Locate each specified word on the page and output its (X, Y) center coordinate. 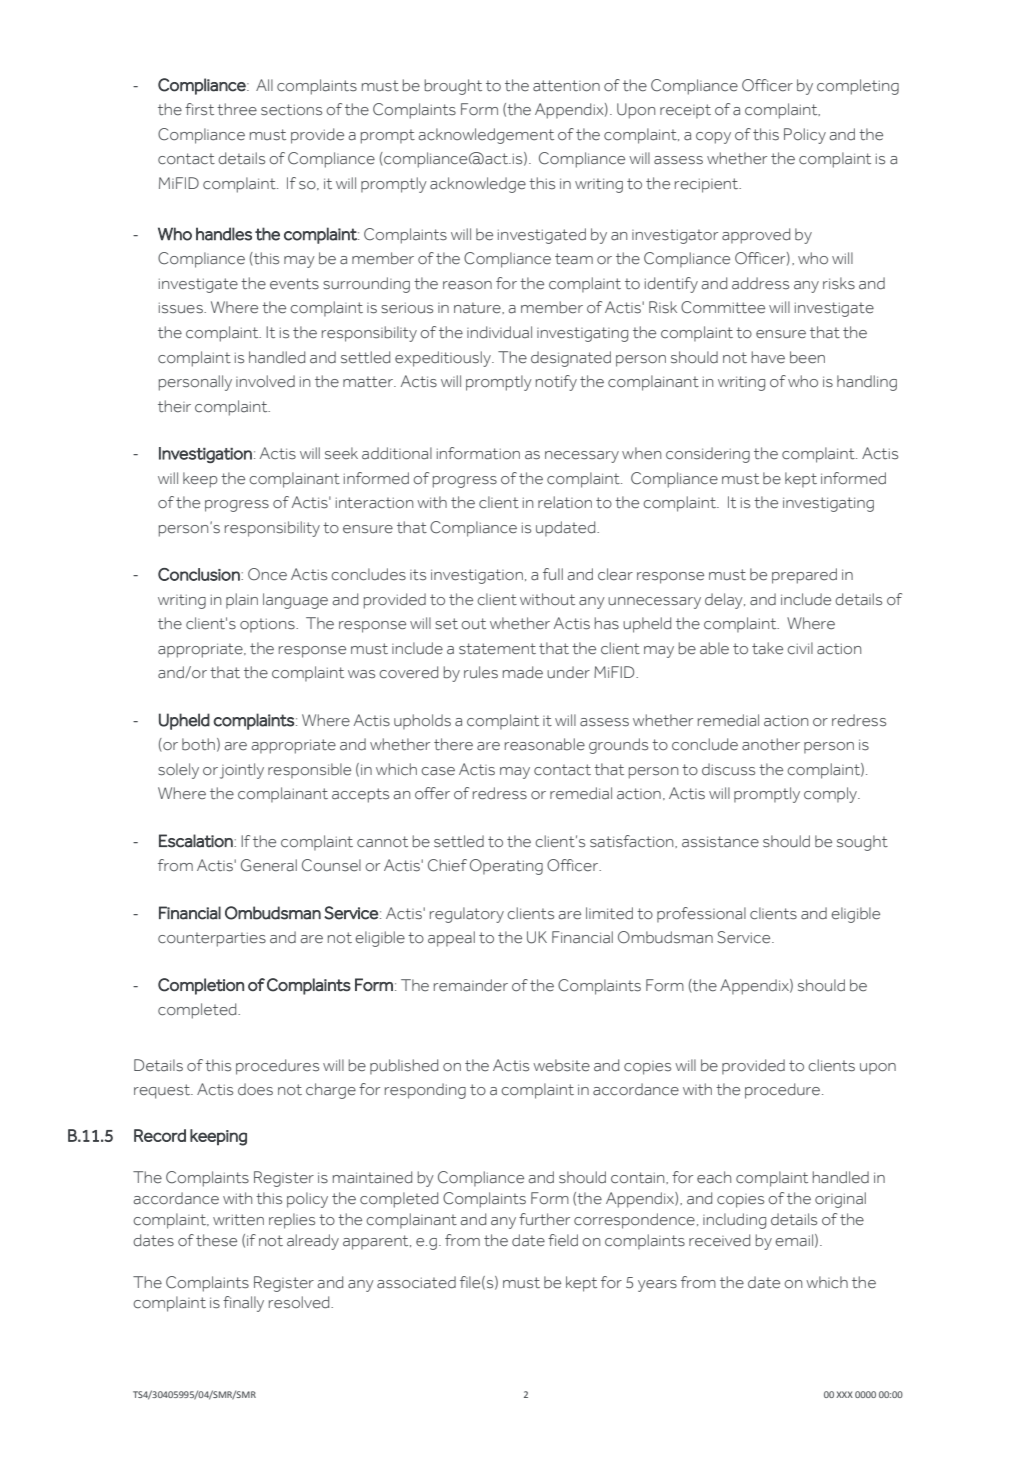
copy (713, 138)
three (237, 109)
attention (566, 86)
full (553, 574)
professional (701, 914)
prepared (804, 576)
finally (243, 1304)
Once (267, 574)
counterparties (212, 939)
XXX (844, 1394)
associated (416, 1282)
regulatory (467, 915)
